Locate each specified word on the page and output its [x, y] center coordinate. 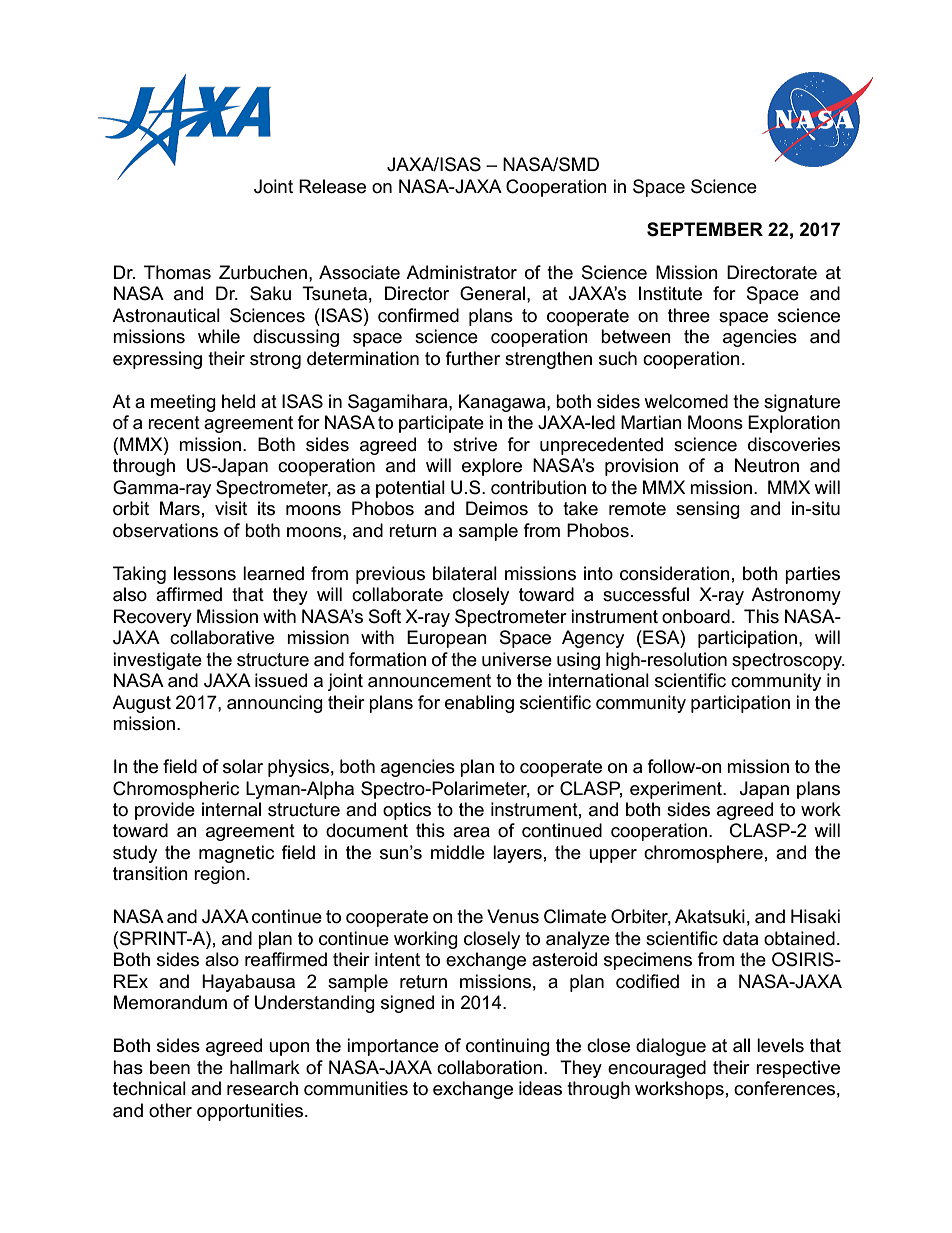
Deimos [497, 508]
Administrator [461, 272]
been [170, 1067]
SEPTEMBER [705, 229]
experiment [677, 790]
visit [231, 508]
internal [231, 809]
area [471, 832]
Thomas [177, 272]
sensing [708, 510]
